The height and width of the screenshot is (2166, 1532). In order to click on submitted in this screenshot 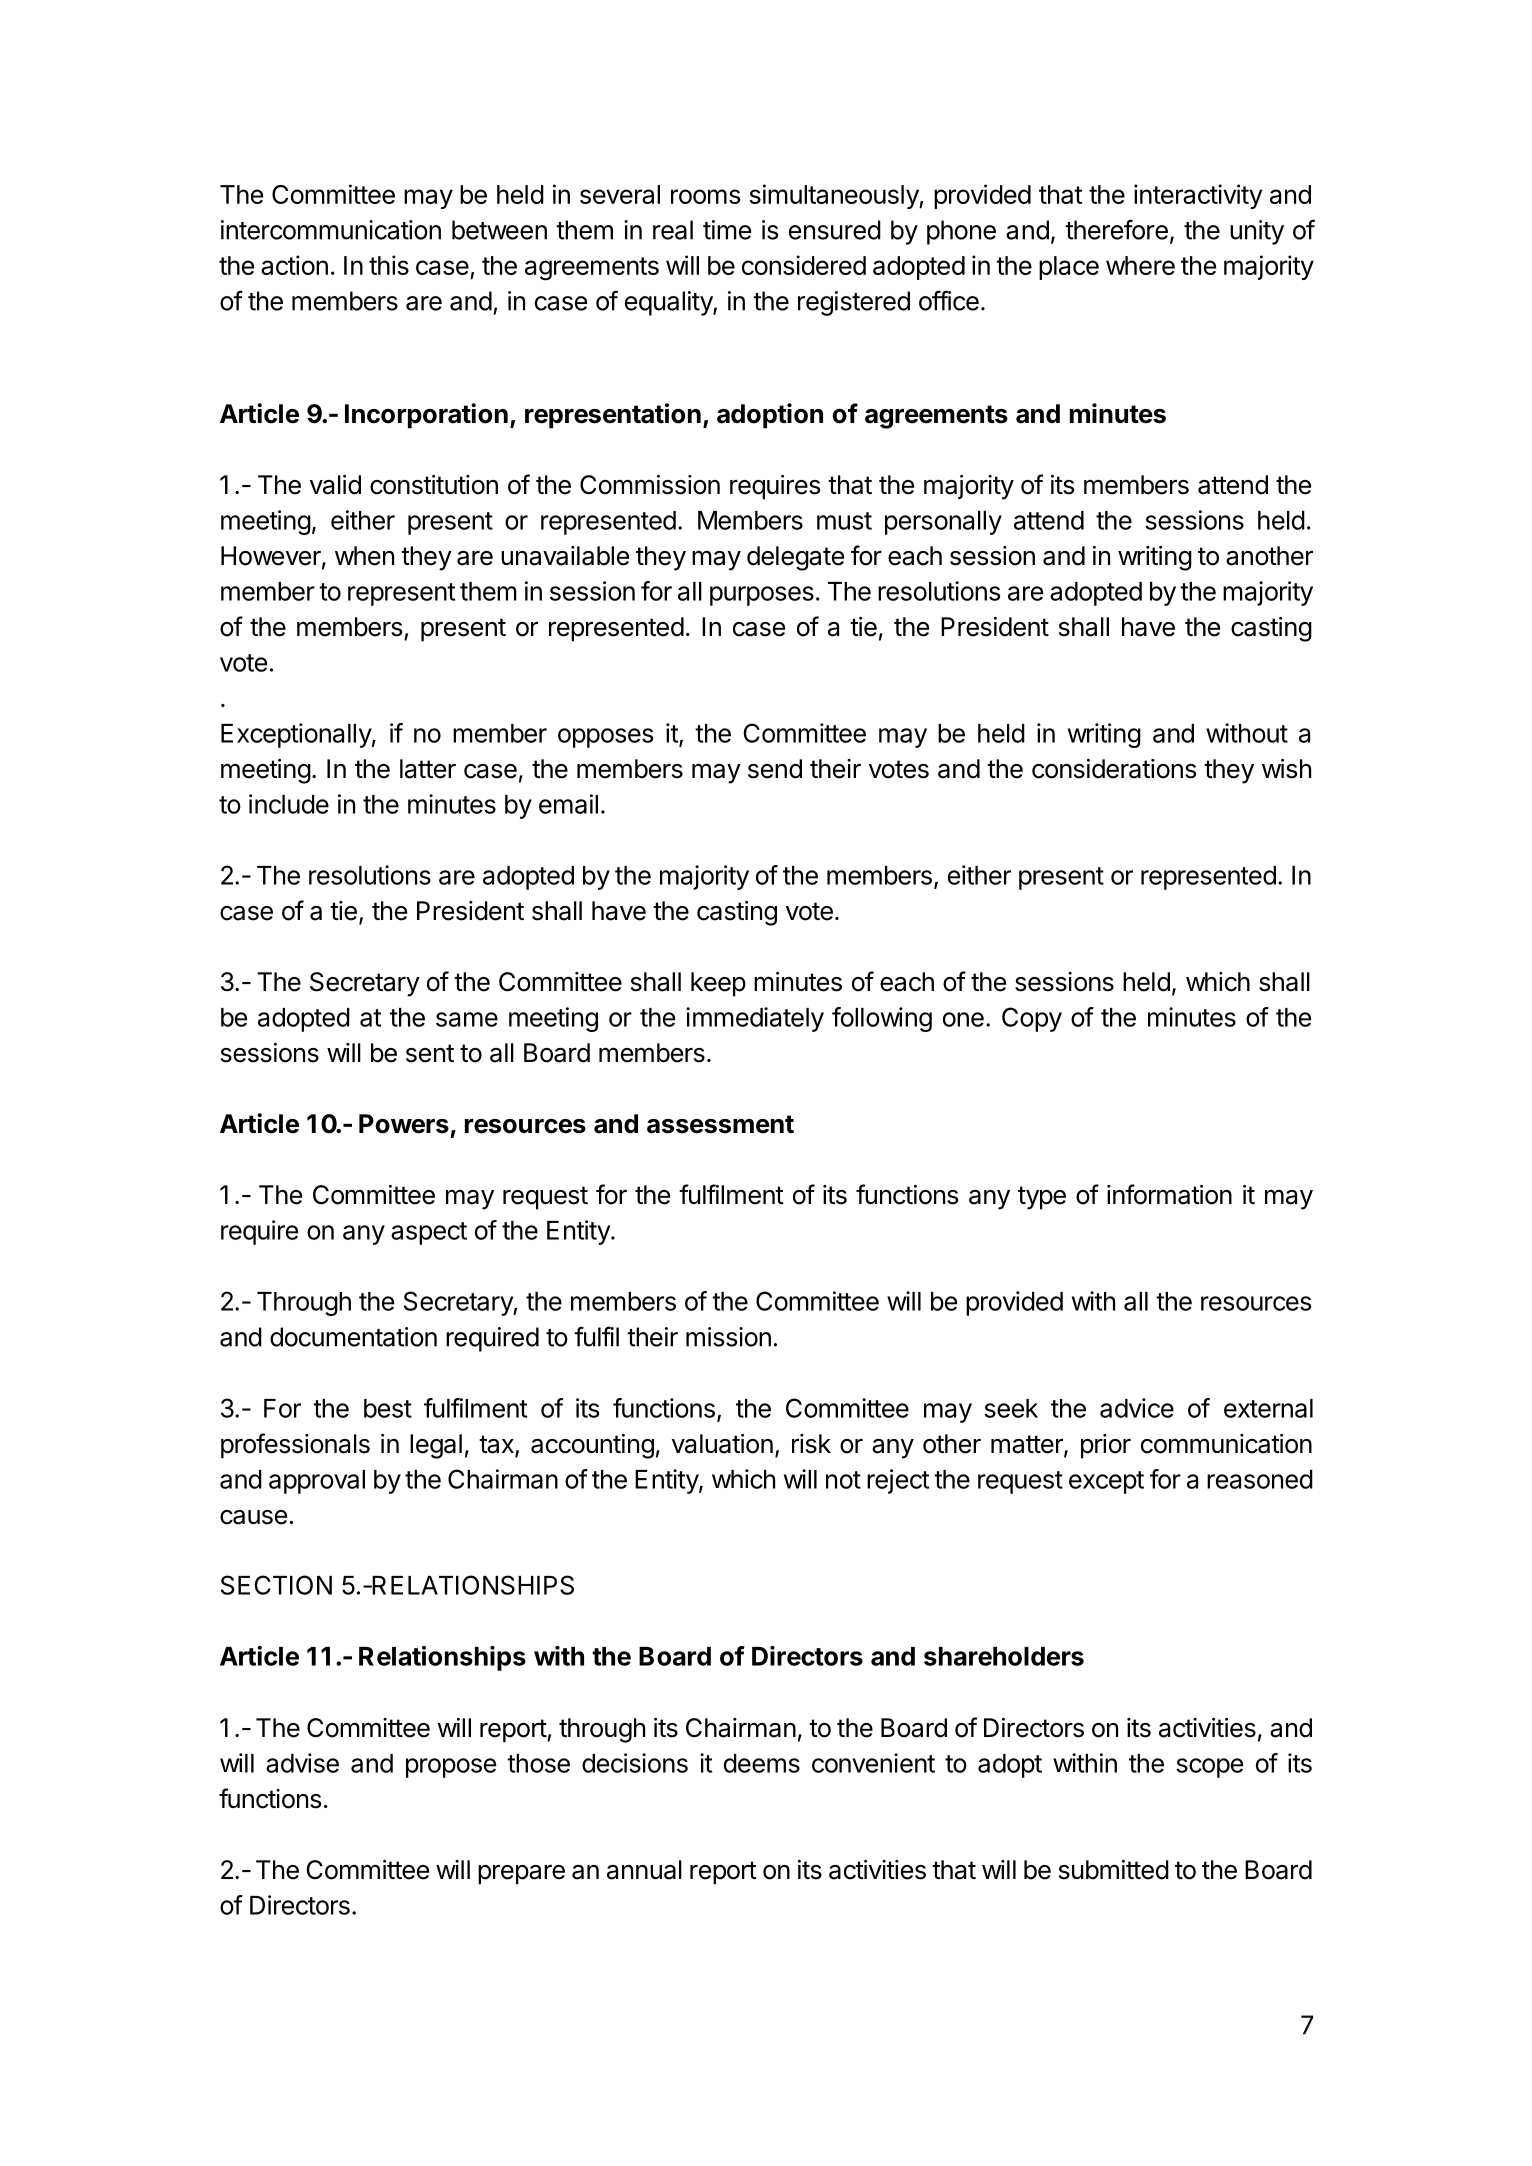, I will do `click(1114, 1870)`.
